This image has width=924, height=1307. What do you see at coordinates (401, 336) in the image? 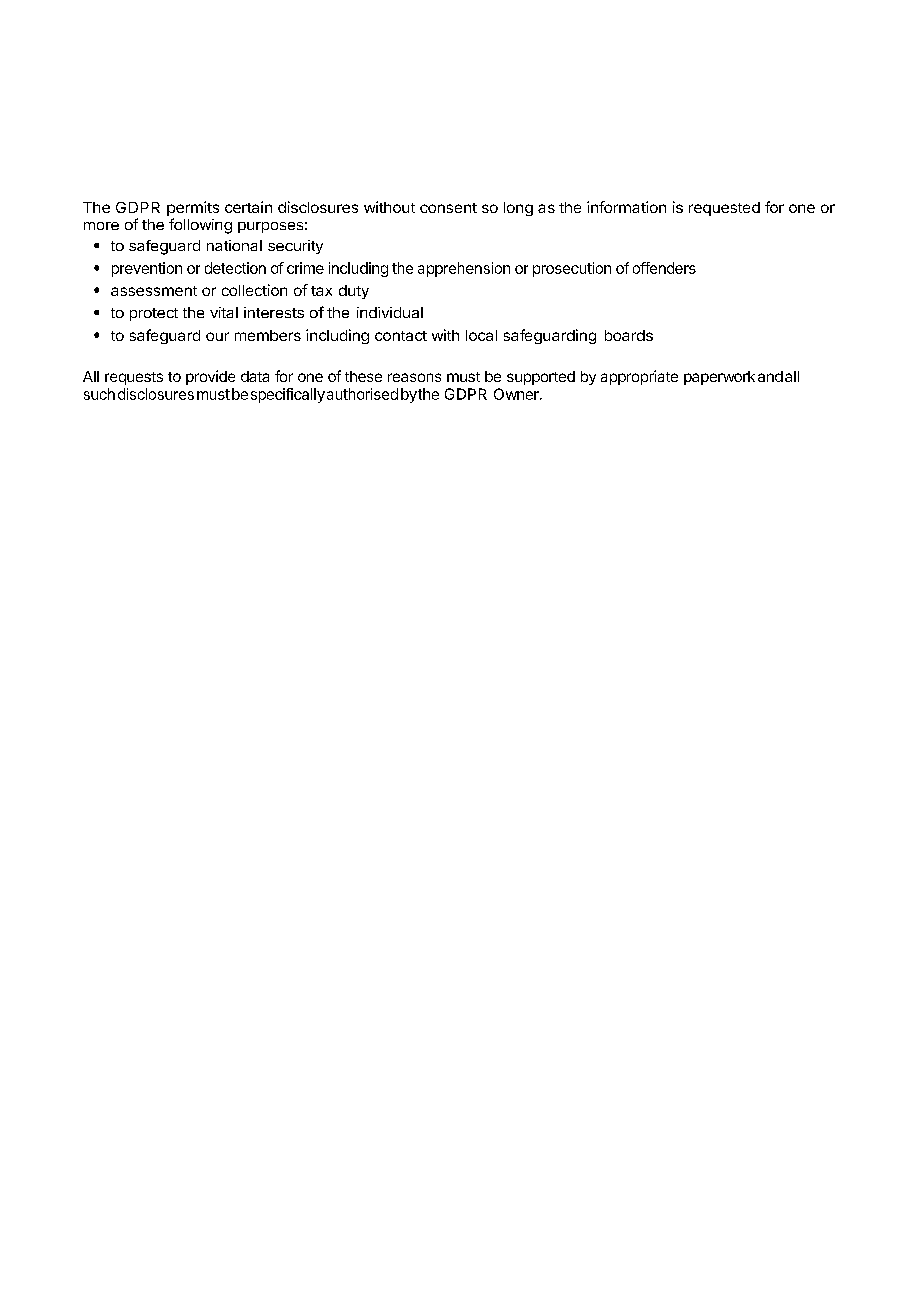
I see `contact` at bounding box center [401, 336].
